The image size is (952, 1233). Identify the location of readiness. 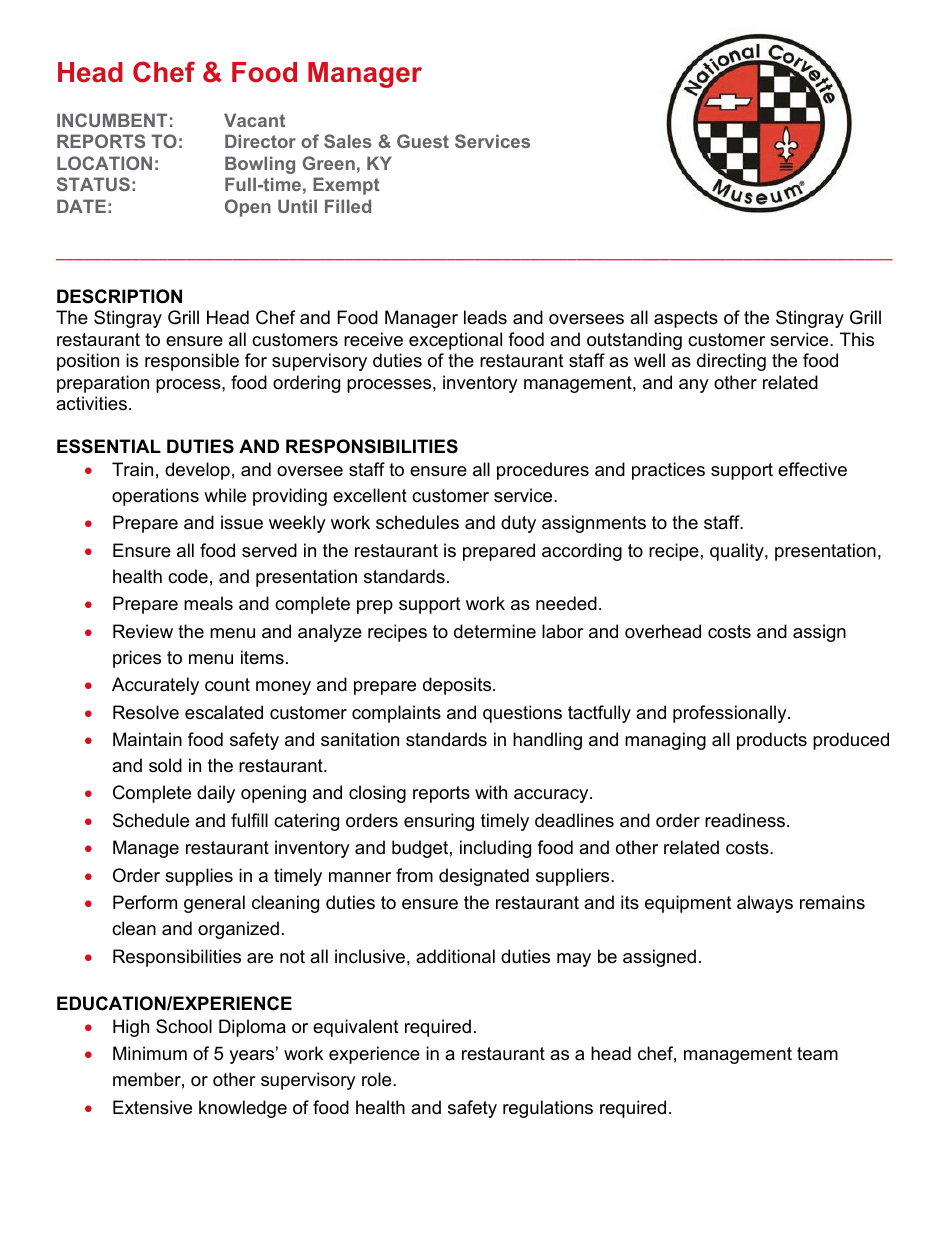
(745, 820).
